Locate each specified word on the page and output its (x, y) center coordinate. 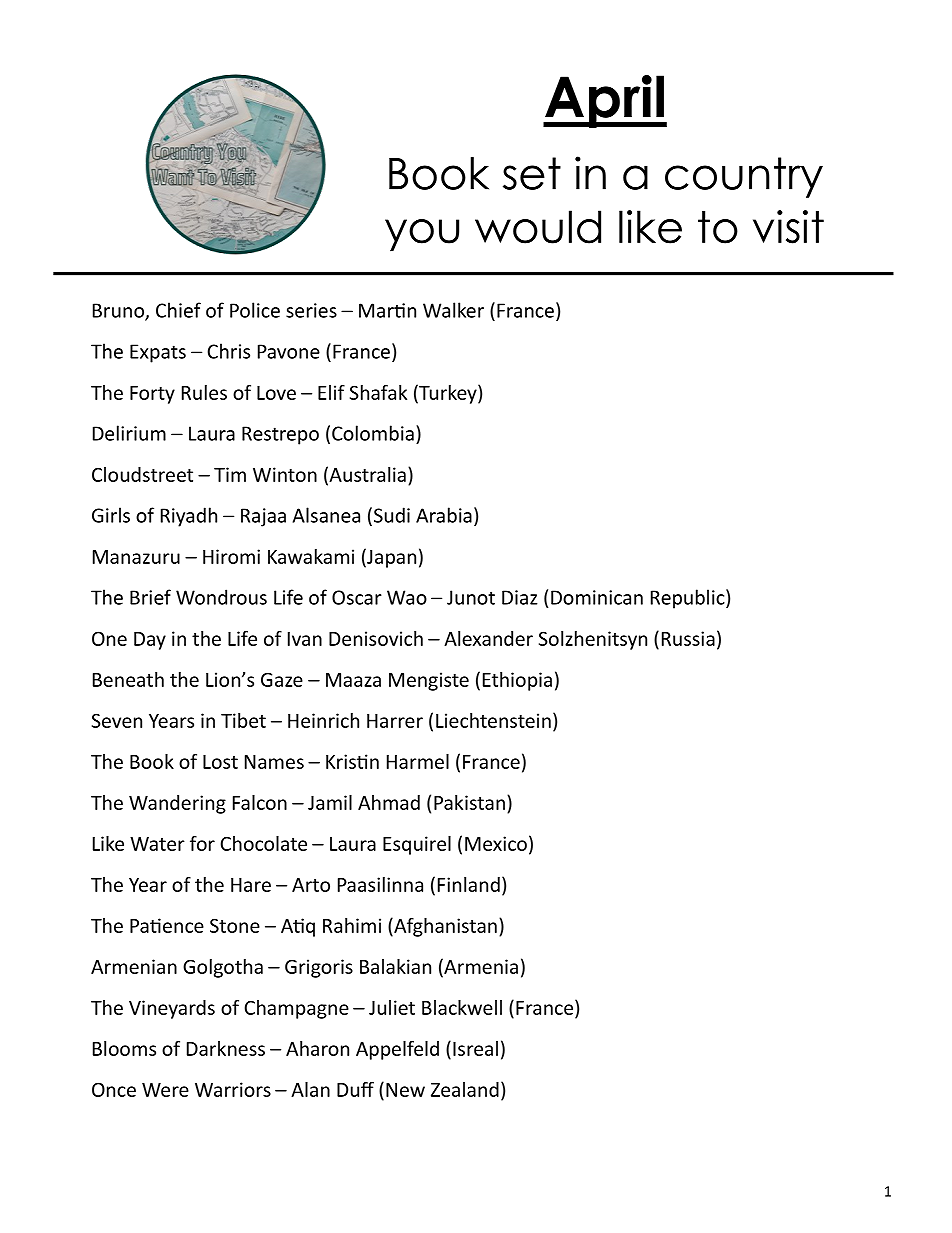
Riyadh (189, 517)
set (532, 173)
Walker (453, 310)
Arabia (444, 515)
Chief (178, 310)
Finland (469, 884)
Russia (688, 638)
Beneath (128, 679)
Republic (689, 599)
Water (157, 844)
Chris (228, 351)
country (744, 177)
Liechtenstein (493, 720)
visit (788, 227)
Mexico (496, 843)
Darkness (226, 1048)
